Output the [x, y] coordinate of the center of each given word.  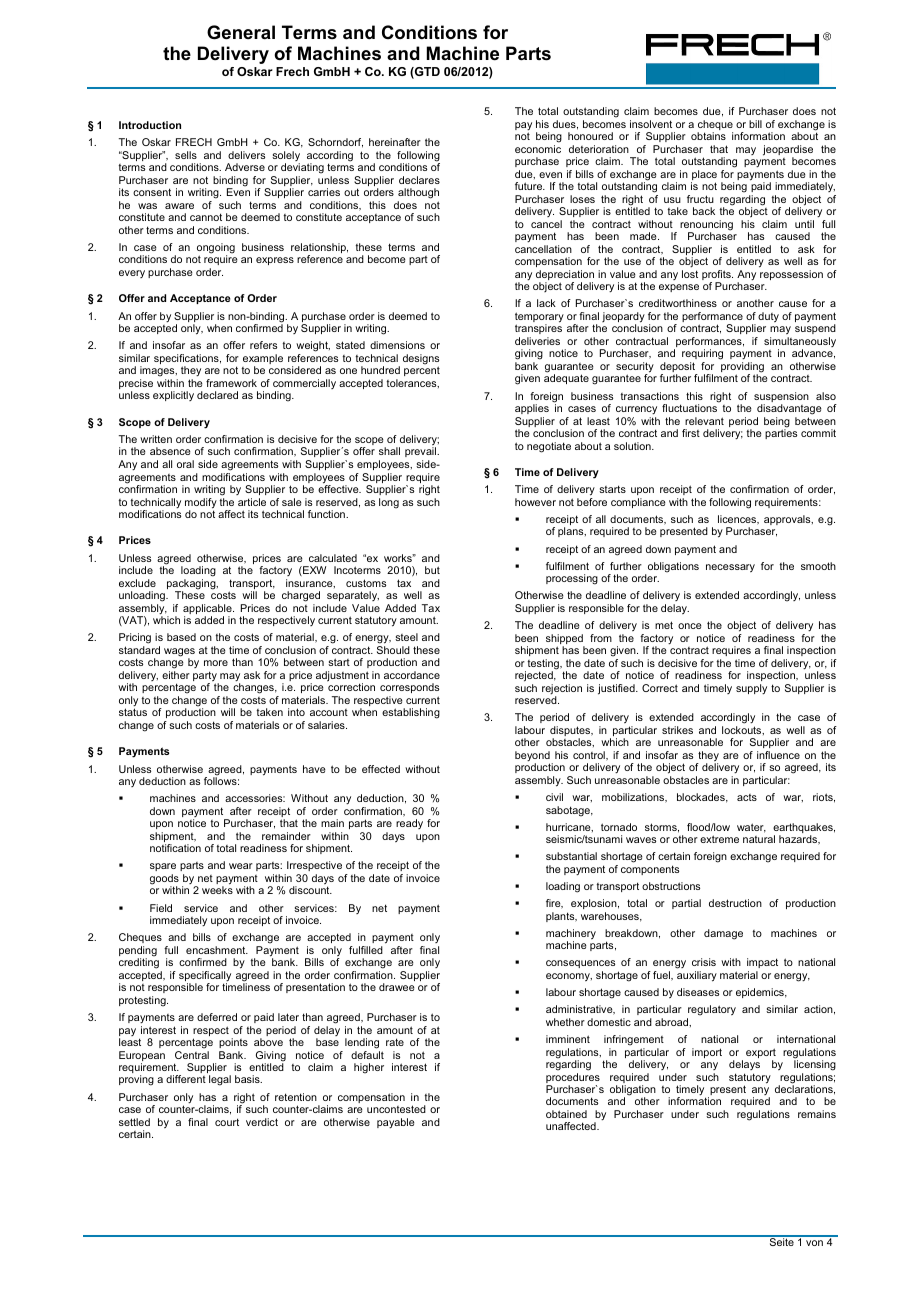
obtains [708, 136]
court [227, 1122]
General [241, 32]
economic [538, 149]
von [814, 1243]
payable [396, 1123]
